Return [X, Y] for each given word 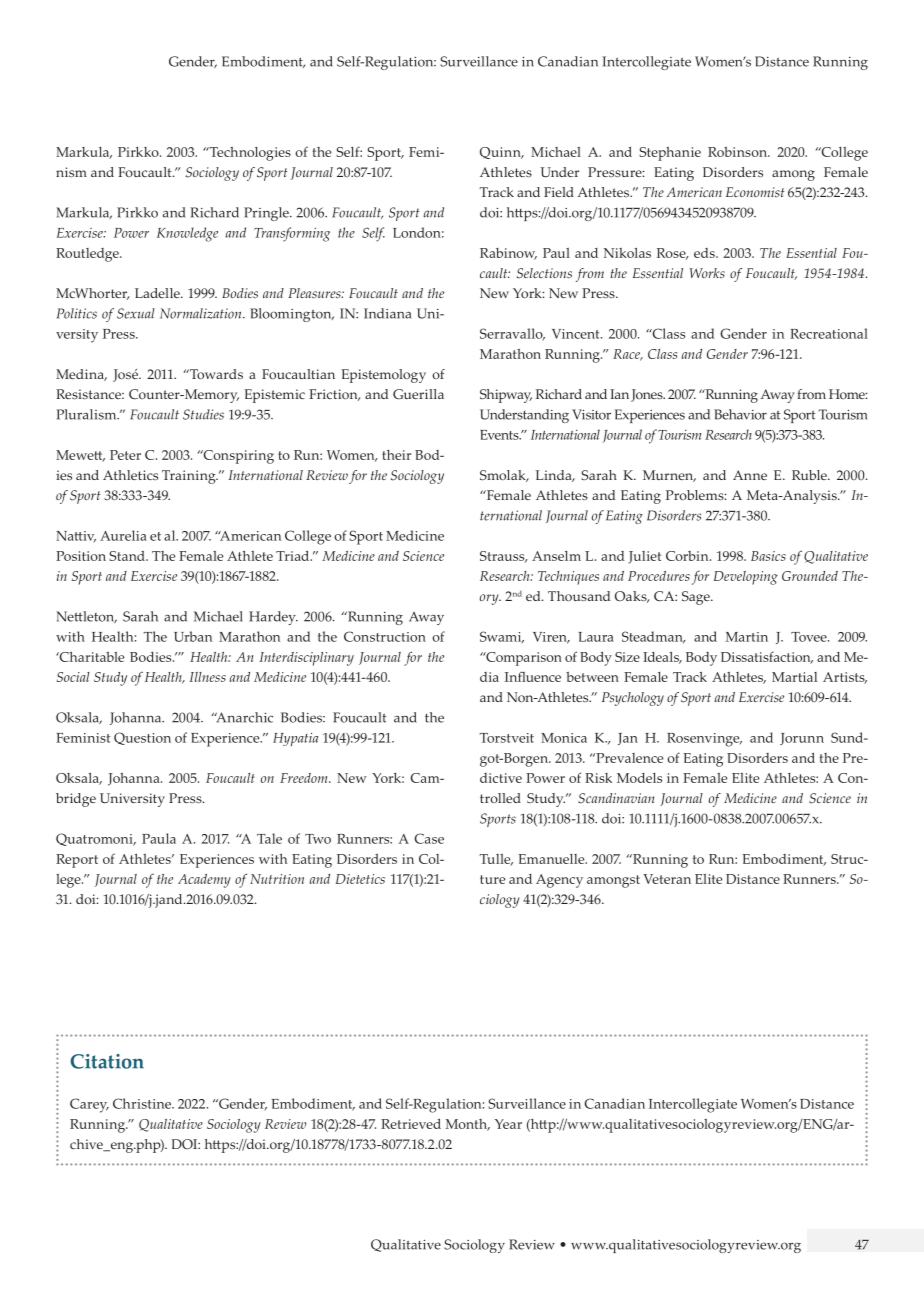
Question [142, 738]
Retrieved [411, 1123]
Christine [143, 1103]
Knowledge [187, 234]
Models [639, 778]
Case [429, 838]
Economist [755, 192]
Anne [750, 475]
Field [559, 192]
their [396, 455]
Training [190, 477]
